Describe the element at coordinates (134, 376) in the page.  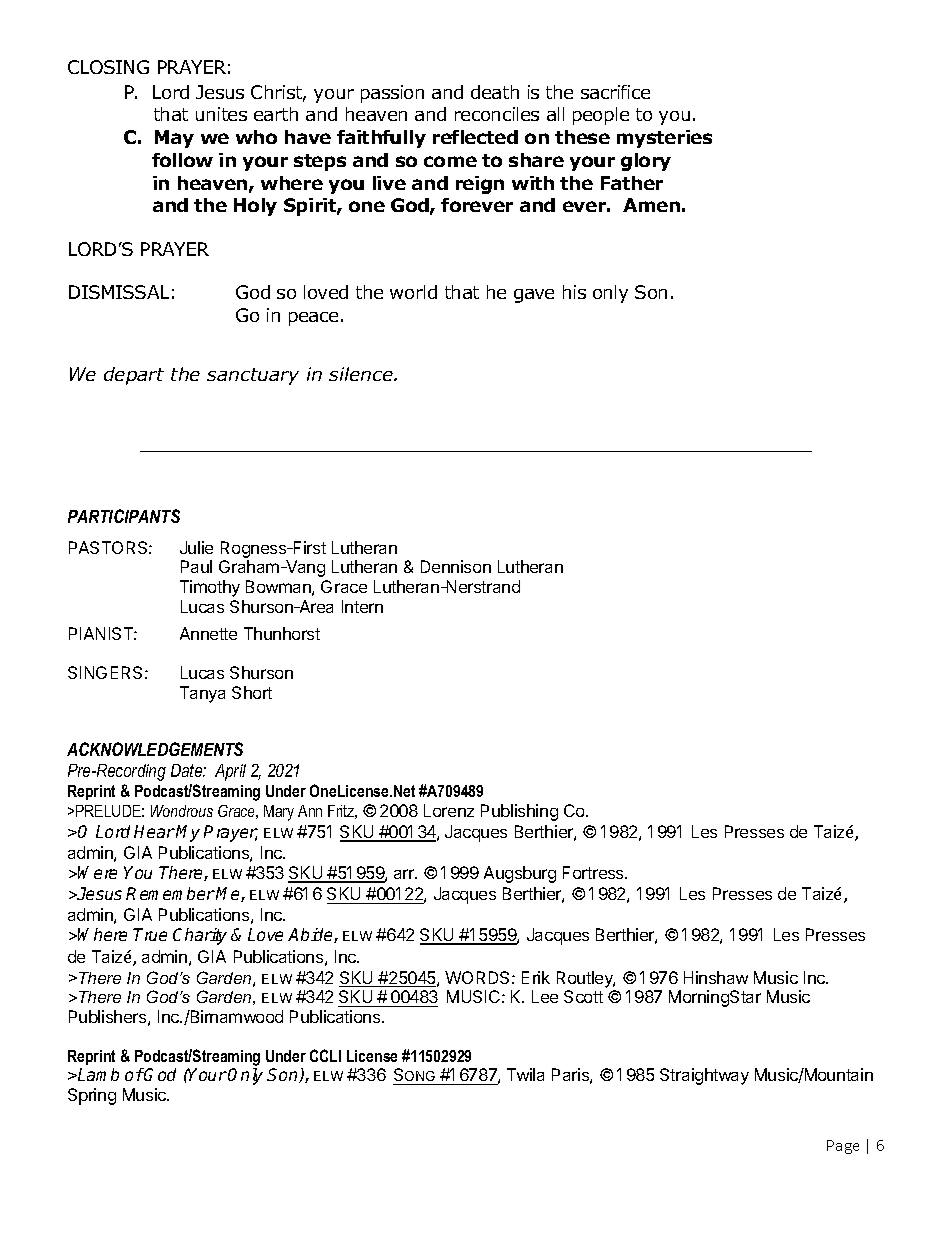
I see `depart` at that location.
